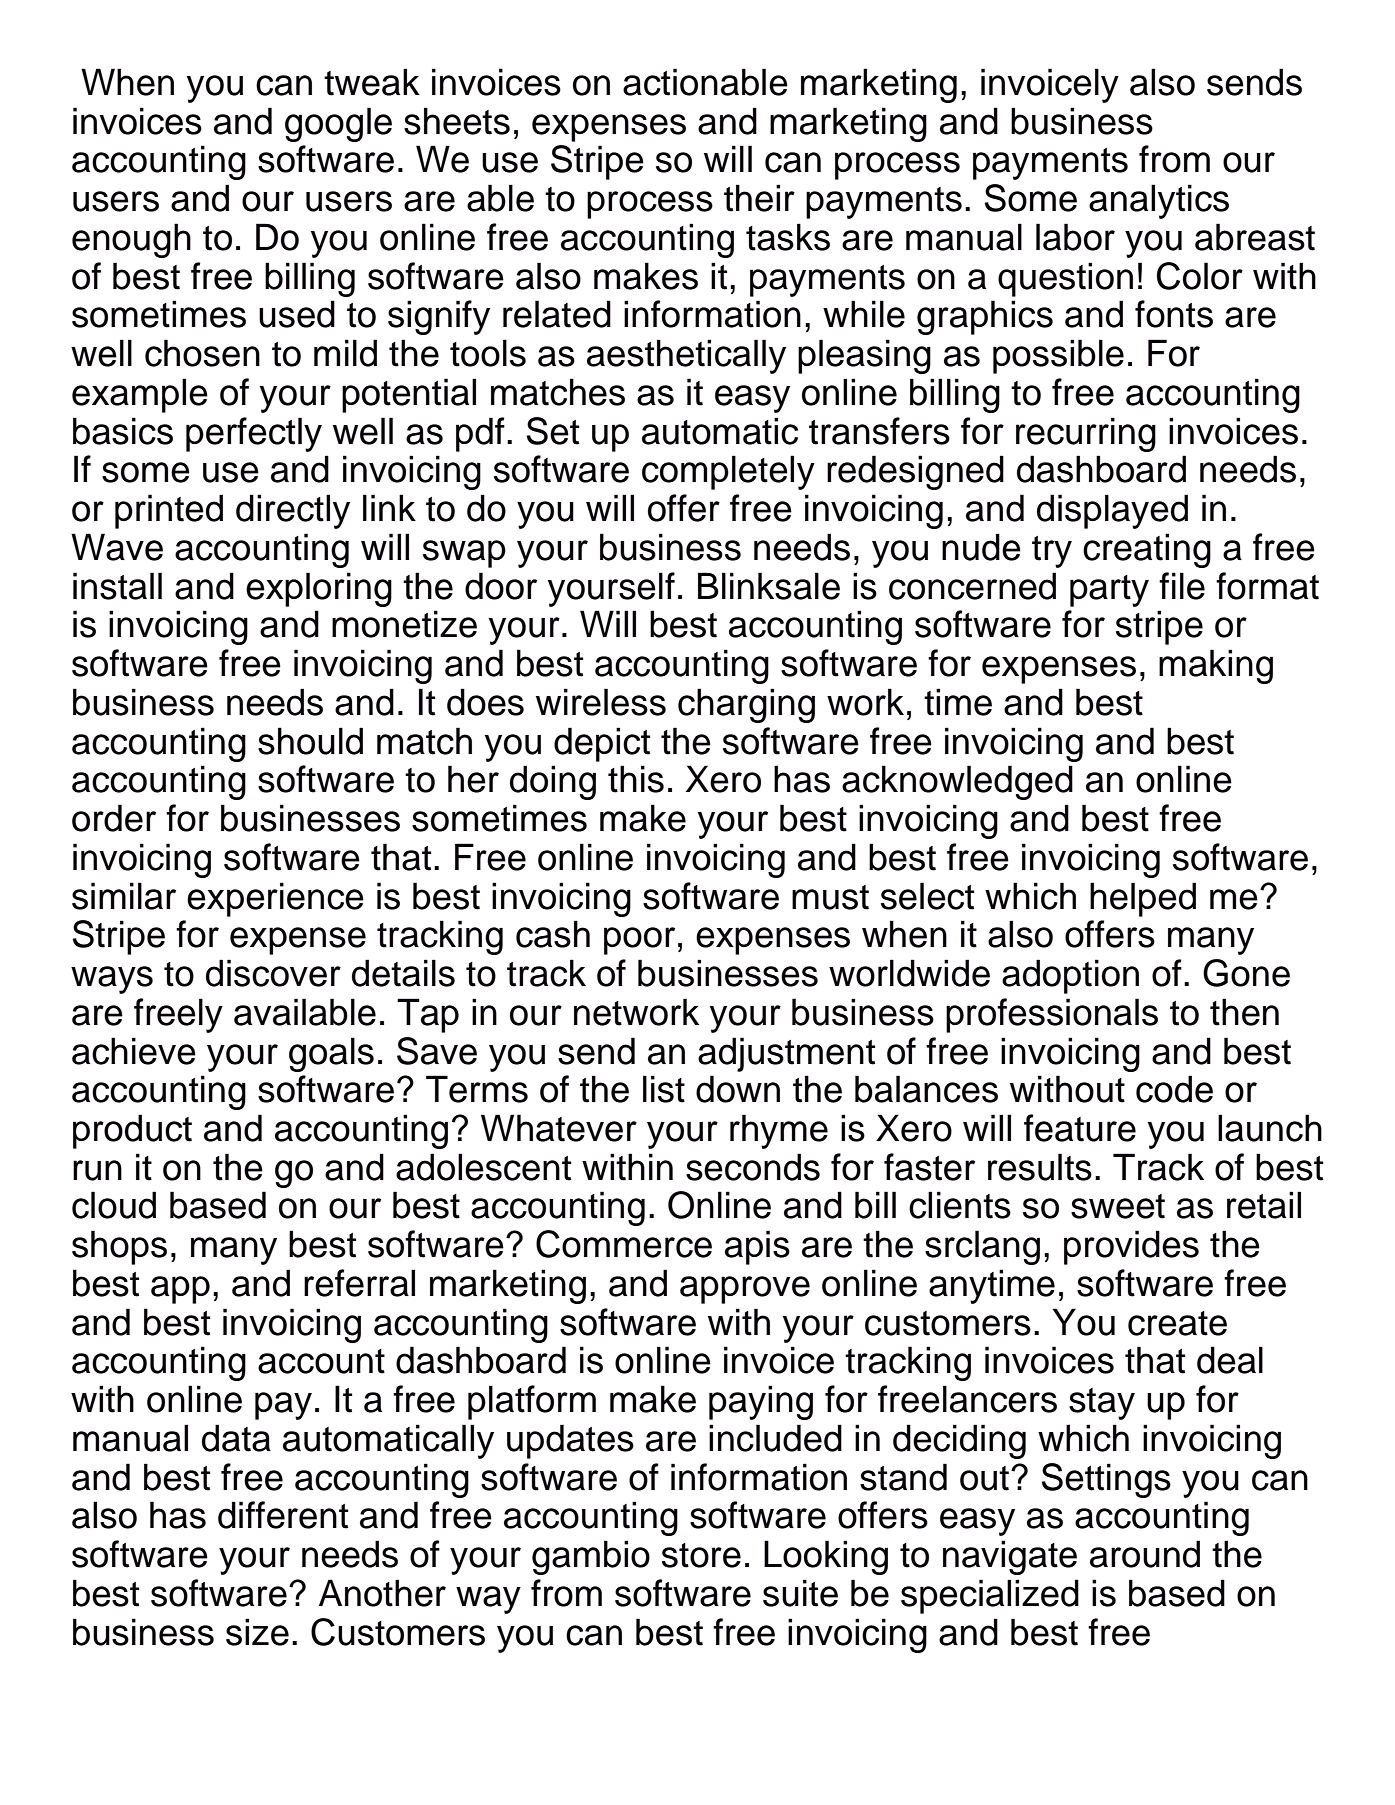 Image resolution: width=1395 pixels, height=1805 pixels. What do you see at coordinates (338, 124) in the screenshot?
I see `google` at bounding box center [338, 124].
